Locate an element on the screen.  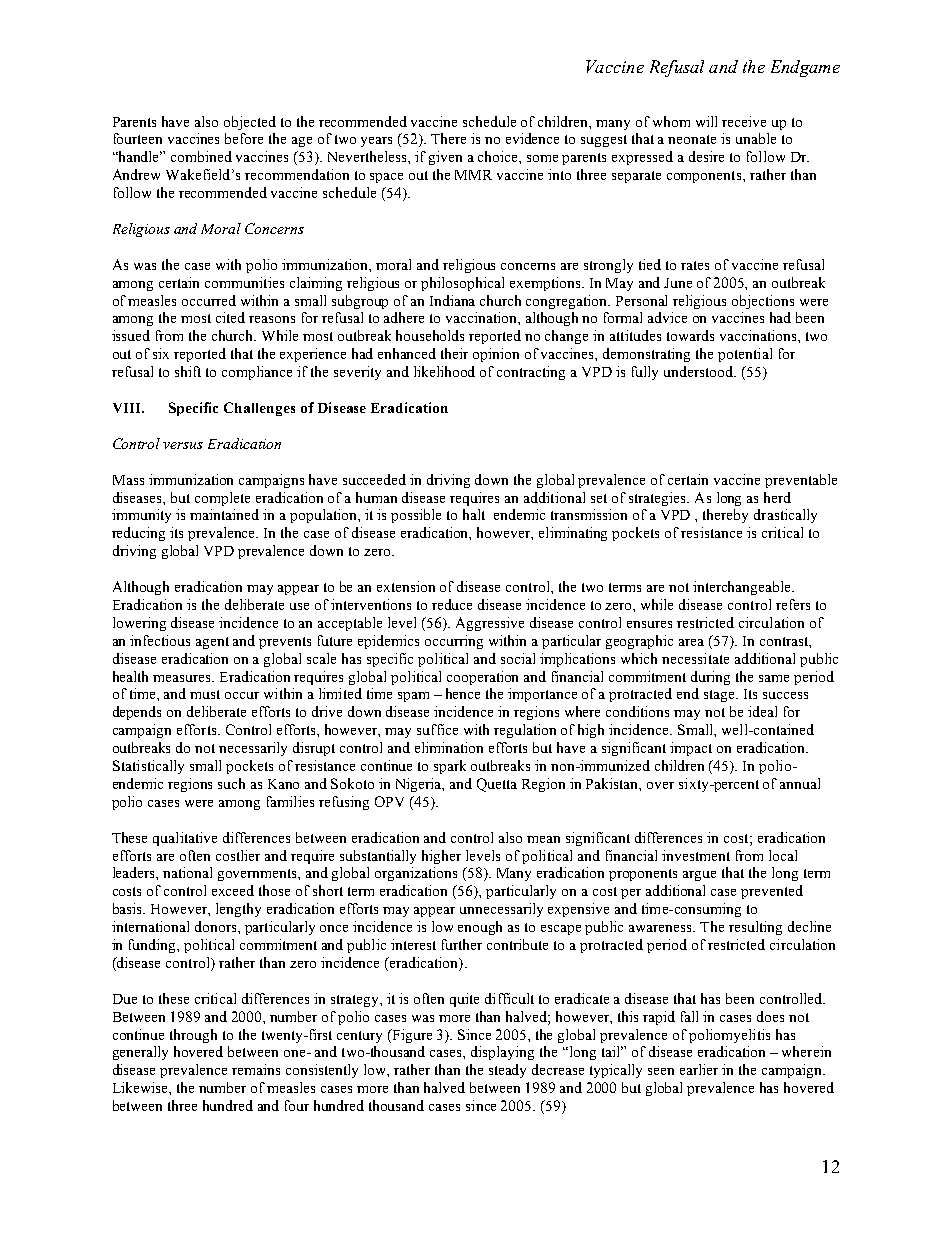
understood is located at coordinates (700, 371).
